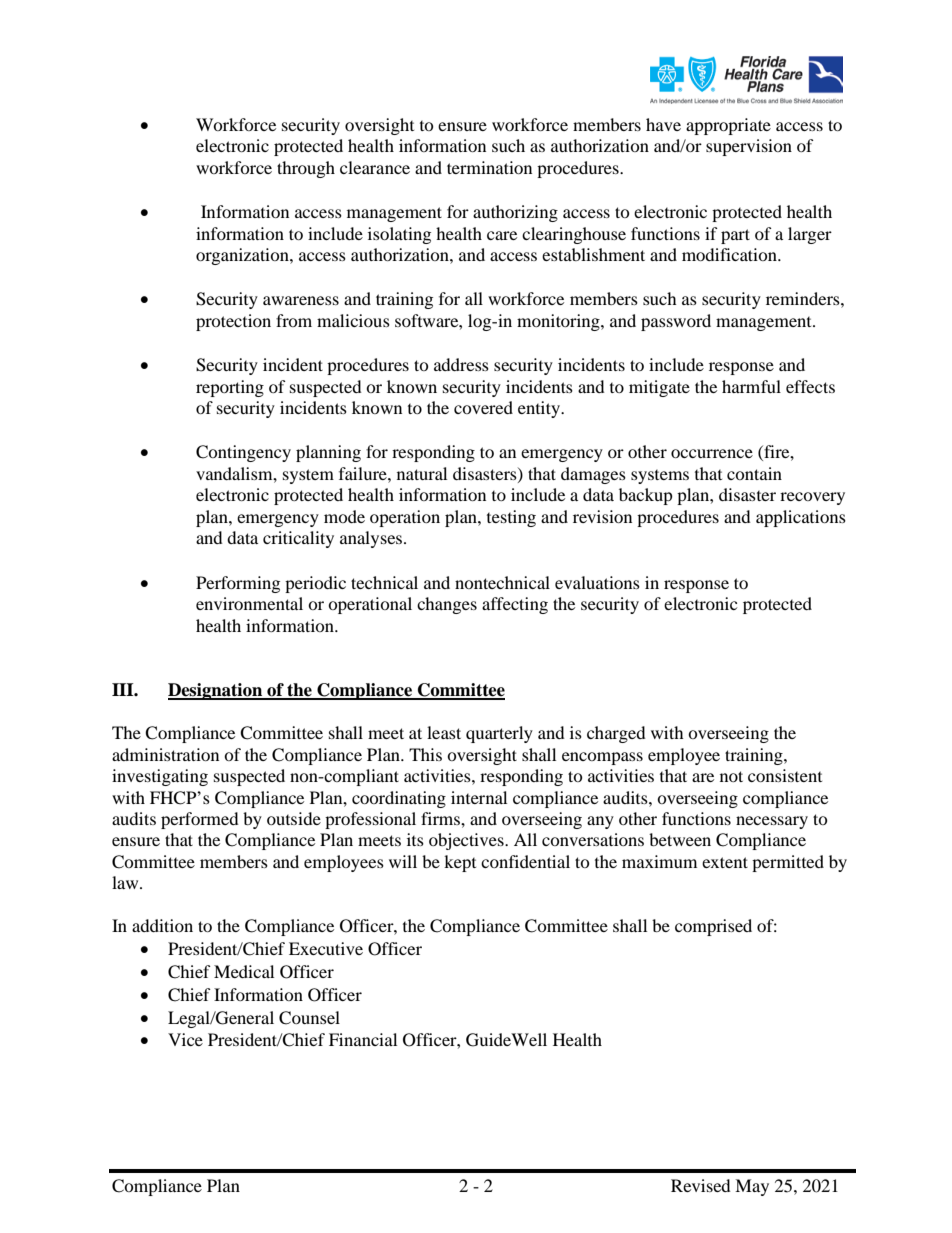 This image has height=1233, width=952. What do you see at coordinates (363, 1039) in the image?
I see `Financial` at bounding box center [363, 1039].
